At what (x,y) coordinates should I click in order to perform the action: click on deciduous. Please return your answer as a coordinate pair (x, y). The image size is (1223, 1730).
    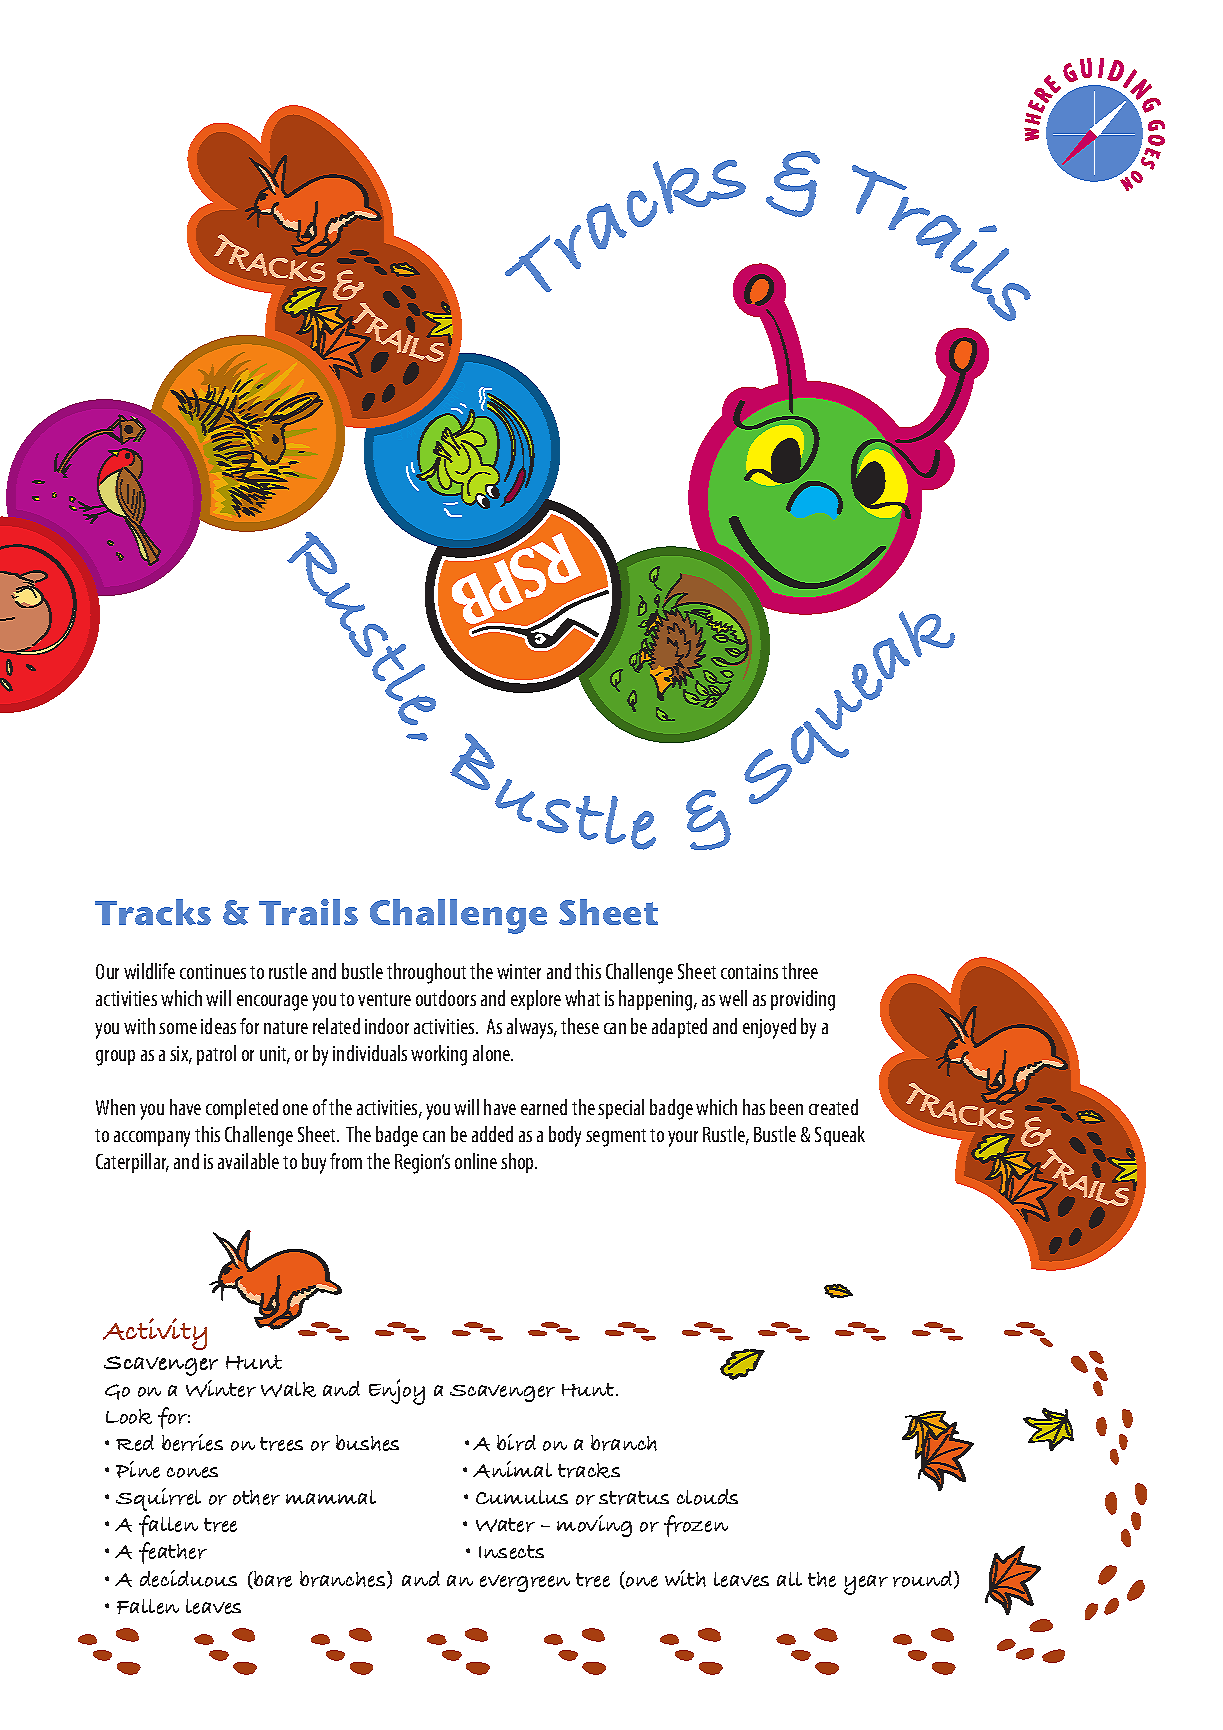
    Looking at the image, I should click on (188, 1578).
